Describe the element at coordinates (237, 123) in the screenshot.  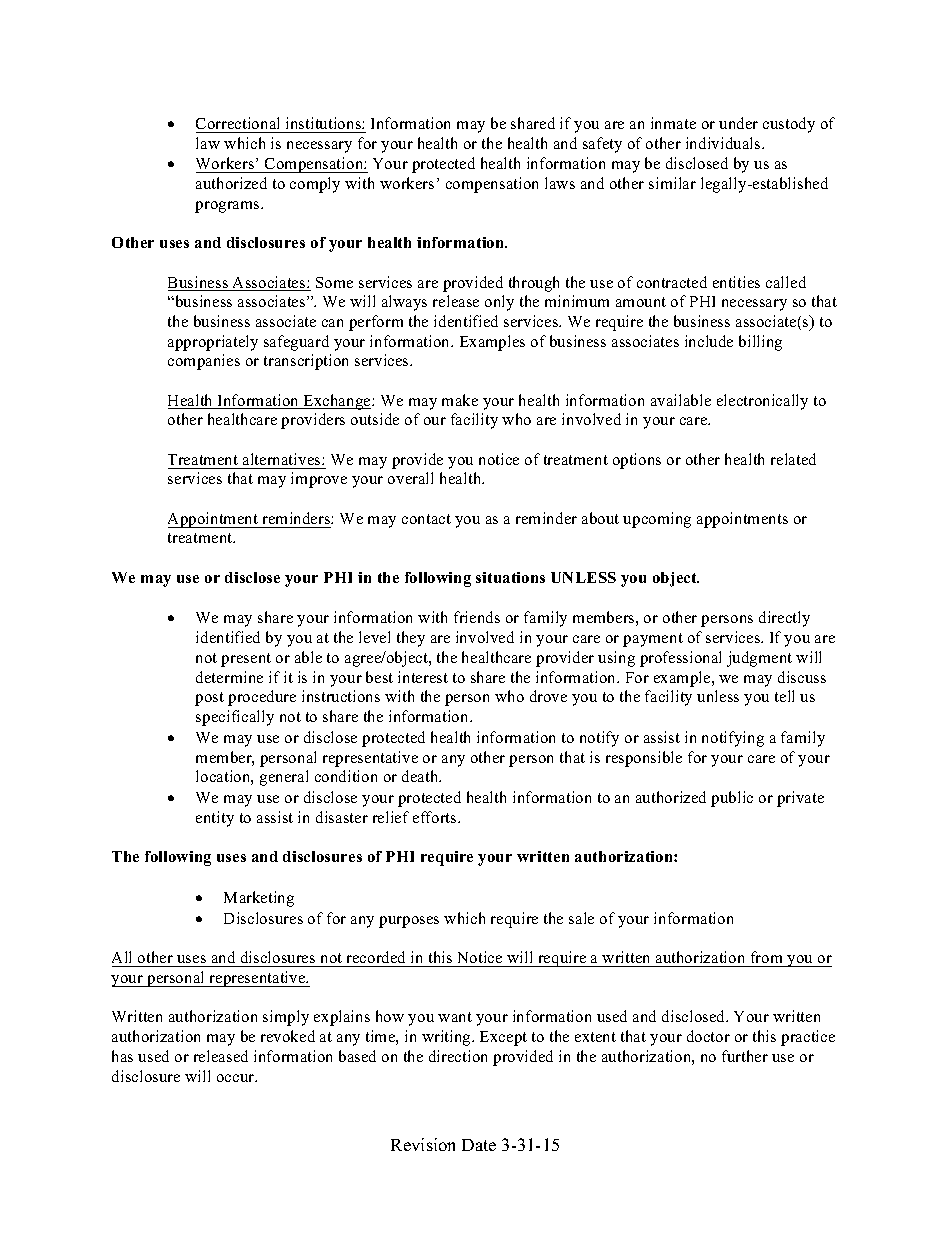
I see `Correctional` at that location.
